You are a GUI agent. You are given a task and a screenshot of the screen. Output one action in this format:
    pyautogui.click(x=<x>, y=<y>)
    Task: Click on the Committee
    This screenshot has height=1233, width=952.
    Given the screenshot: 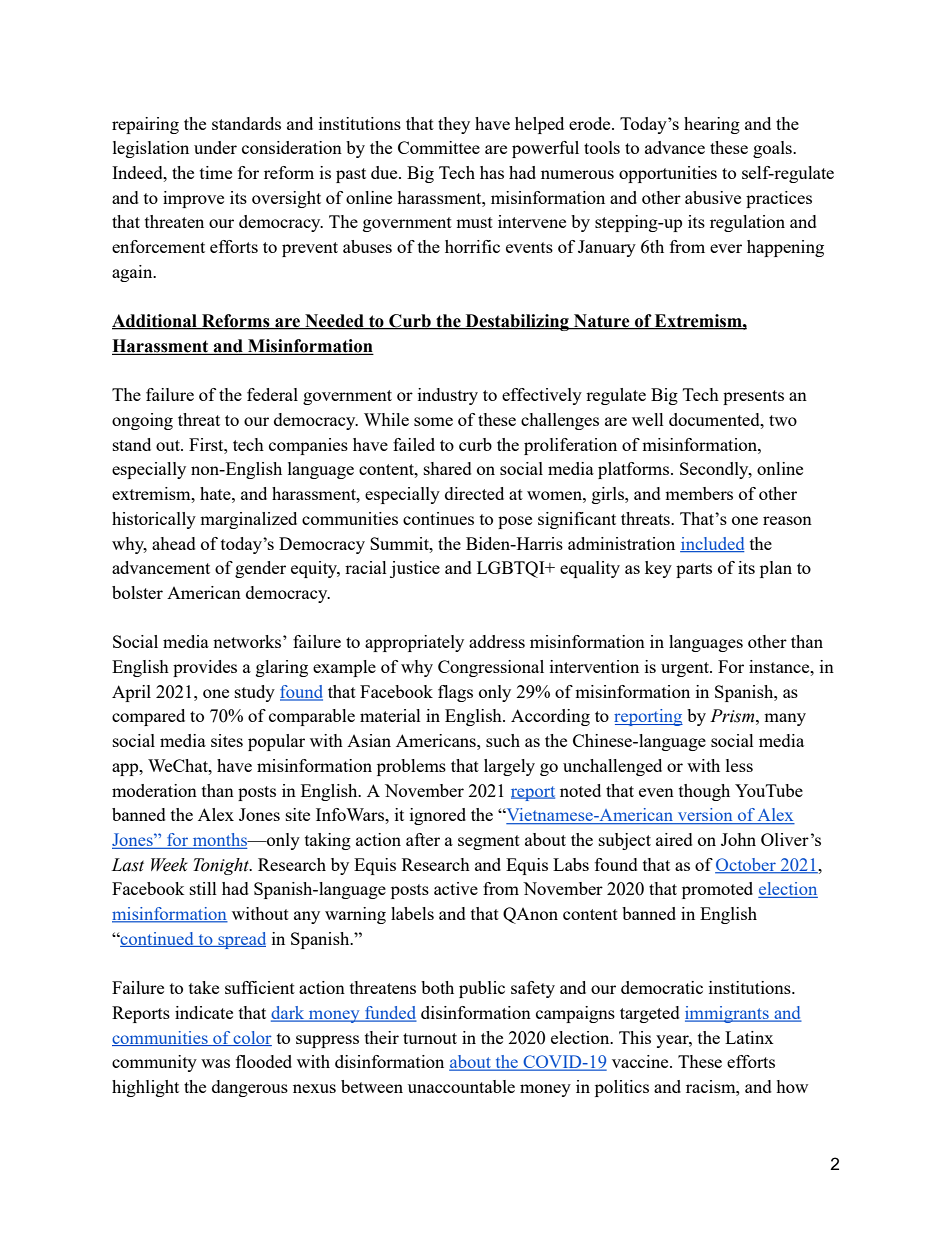 What is the action you would take?
    pyautogui.click(x=439, y=147)
